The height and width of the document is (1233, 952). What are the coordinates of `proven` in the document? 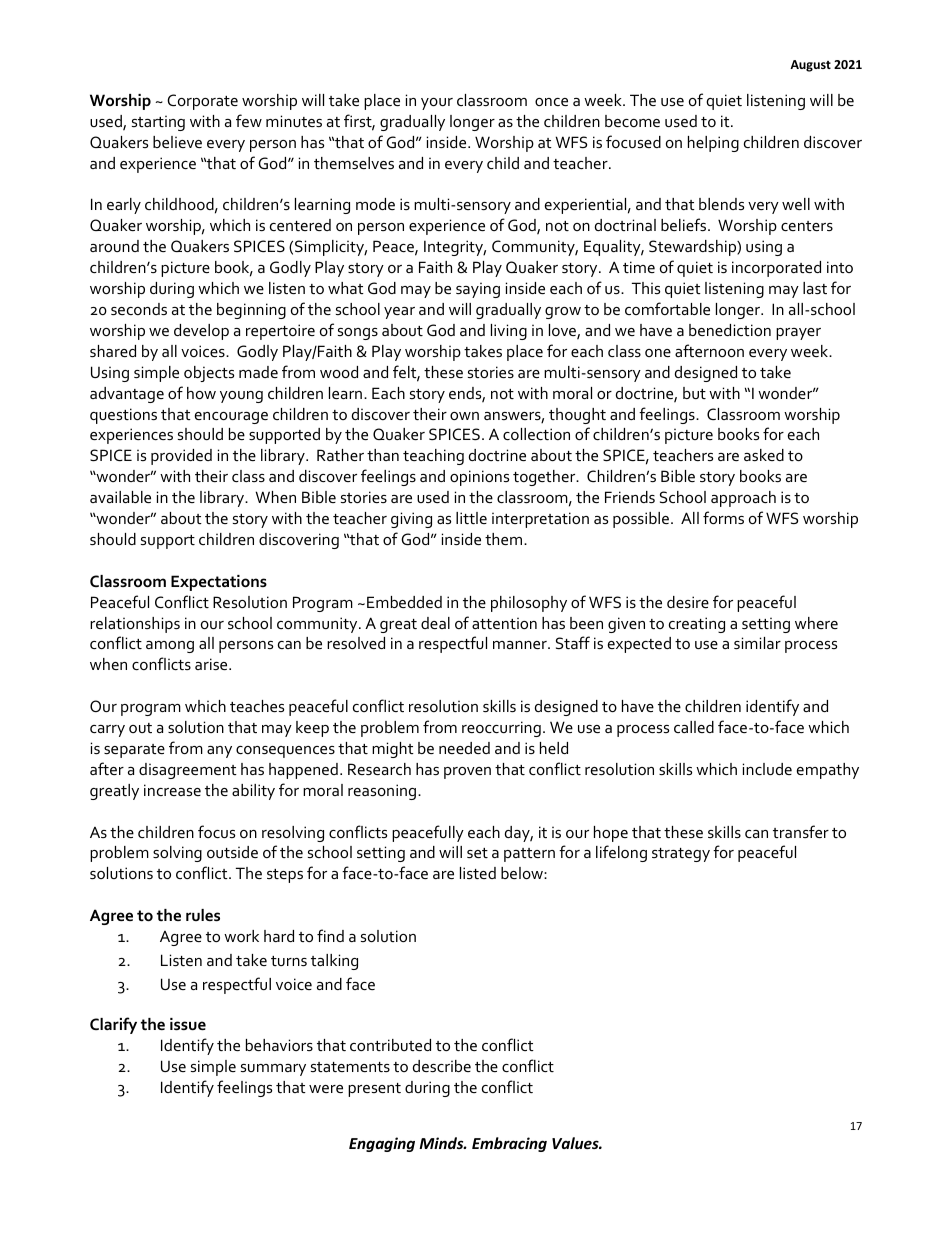 It's located at (467, 773).
